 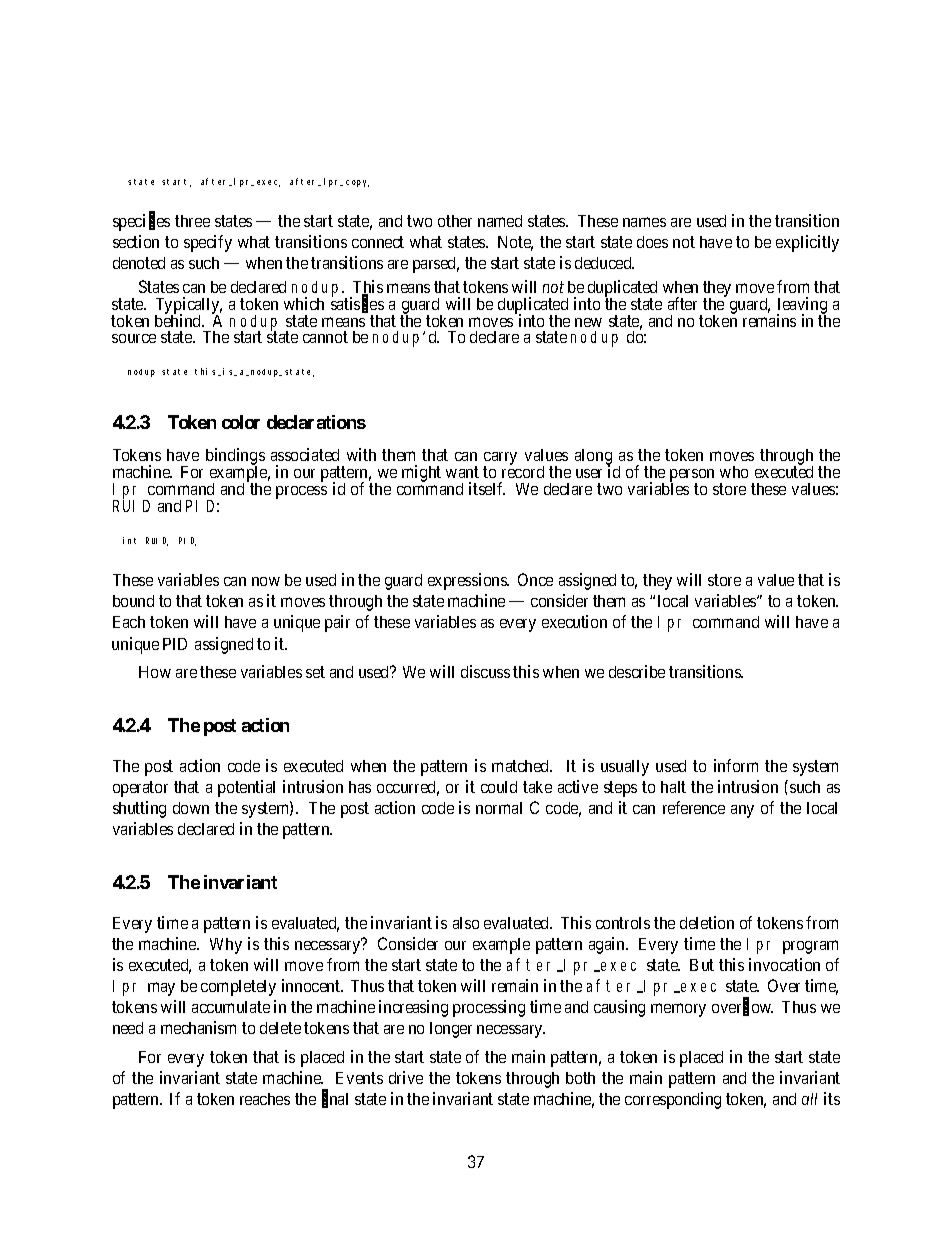 What do you see at coordinates (742, 811) in the screenshot?
I see `any` at bounding box center [742, 811].
